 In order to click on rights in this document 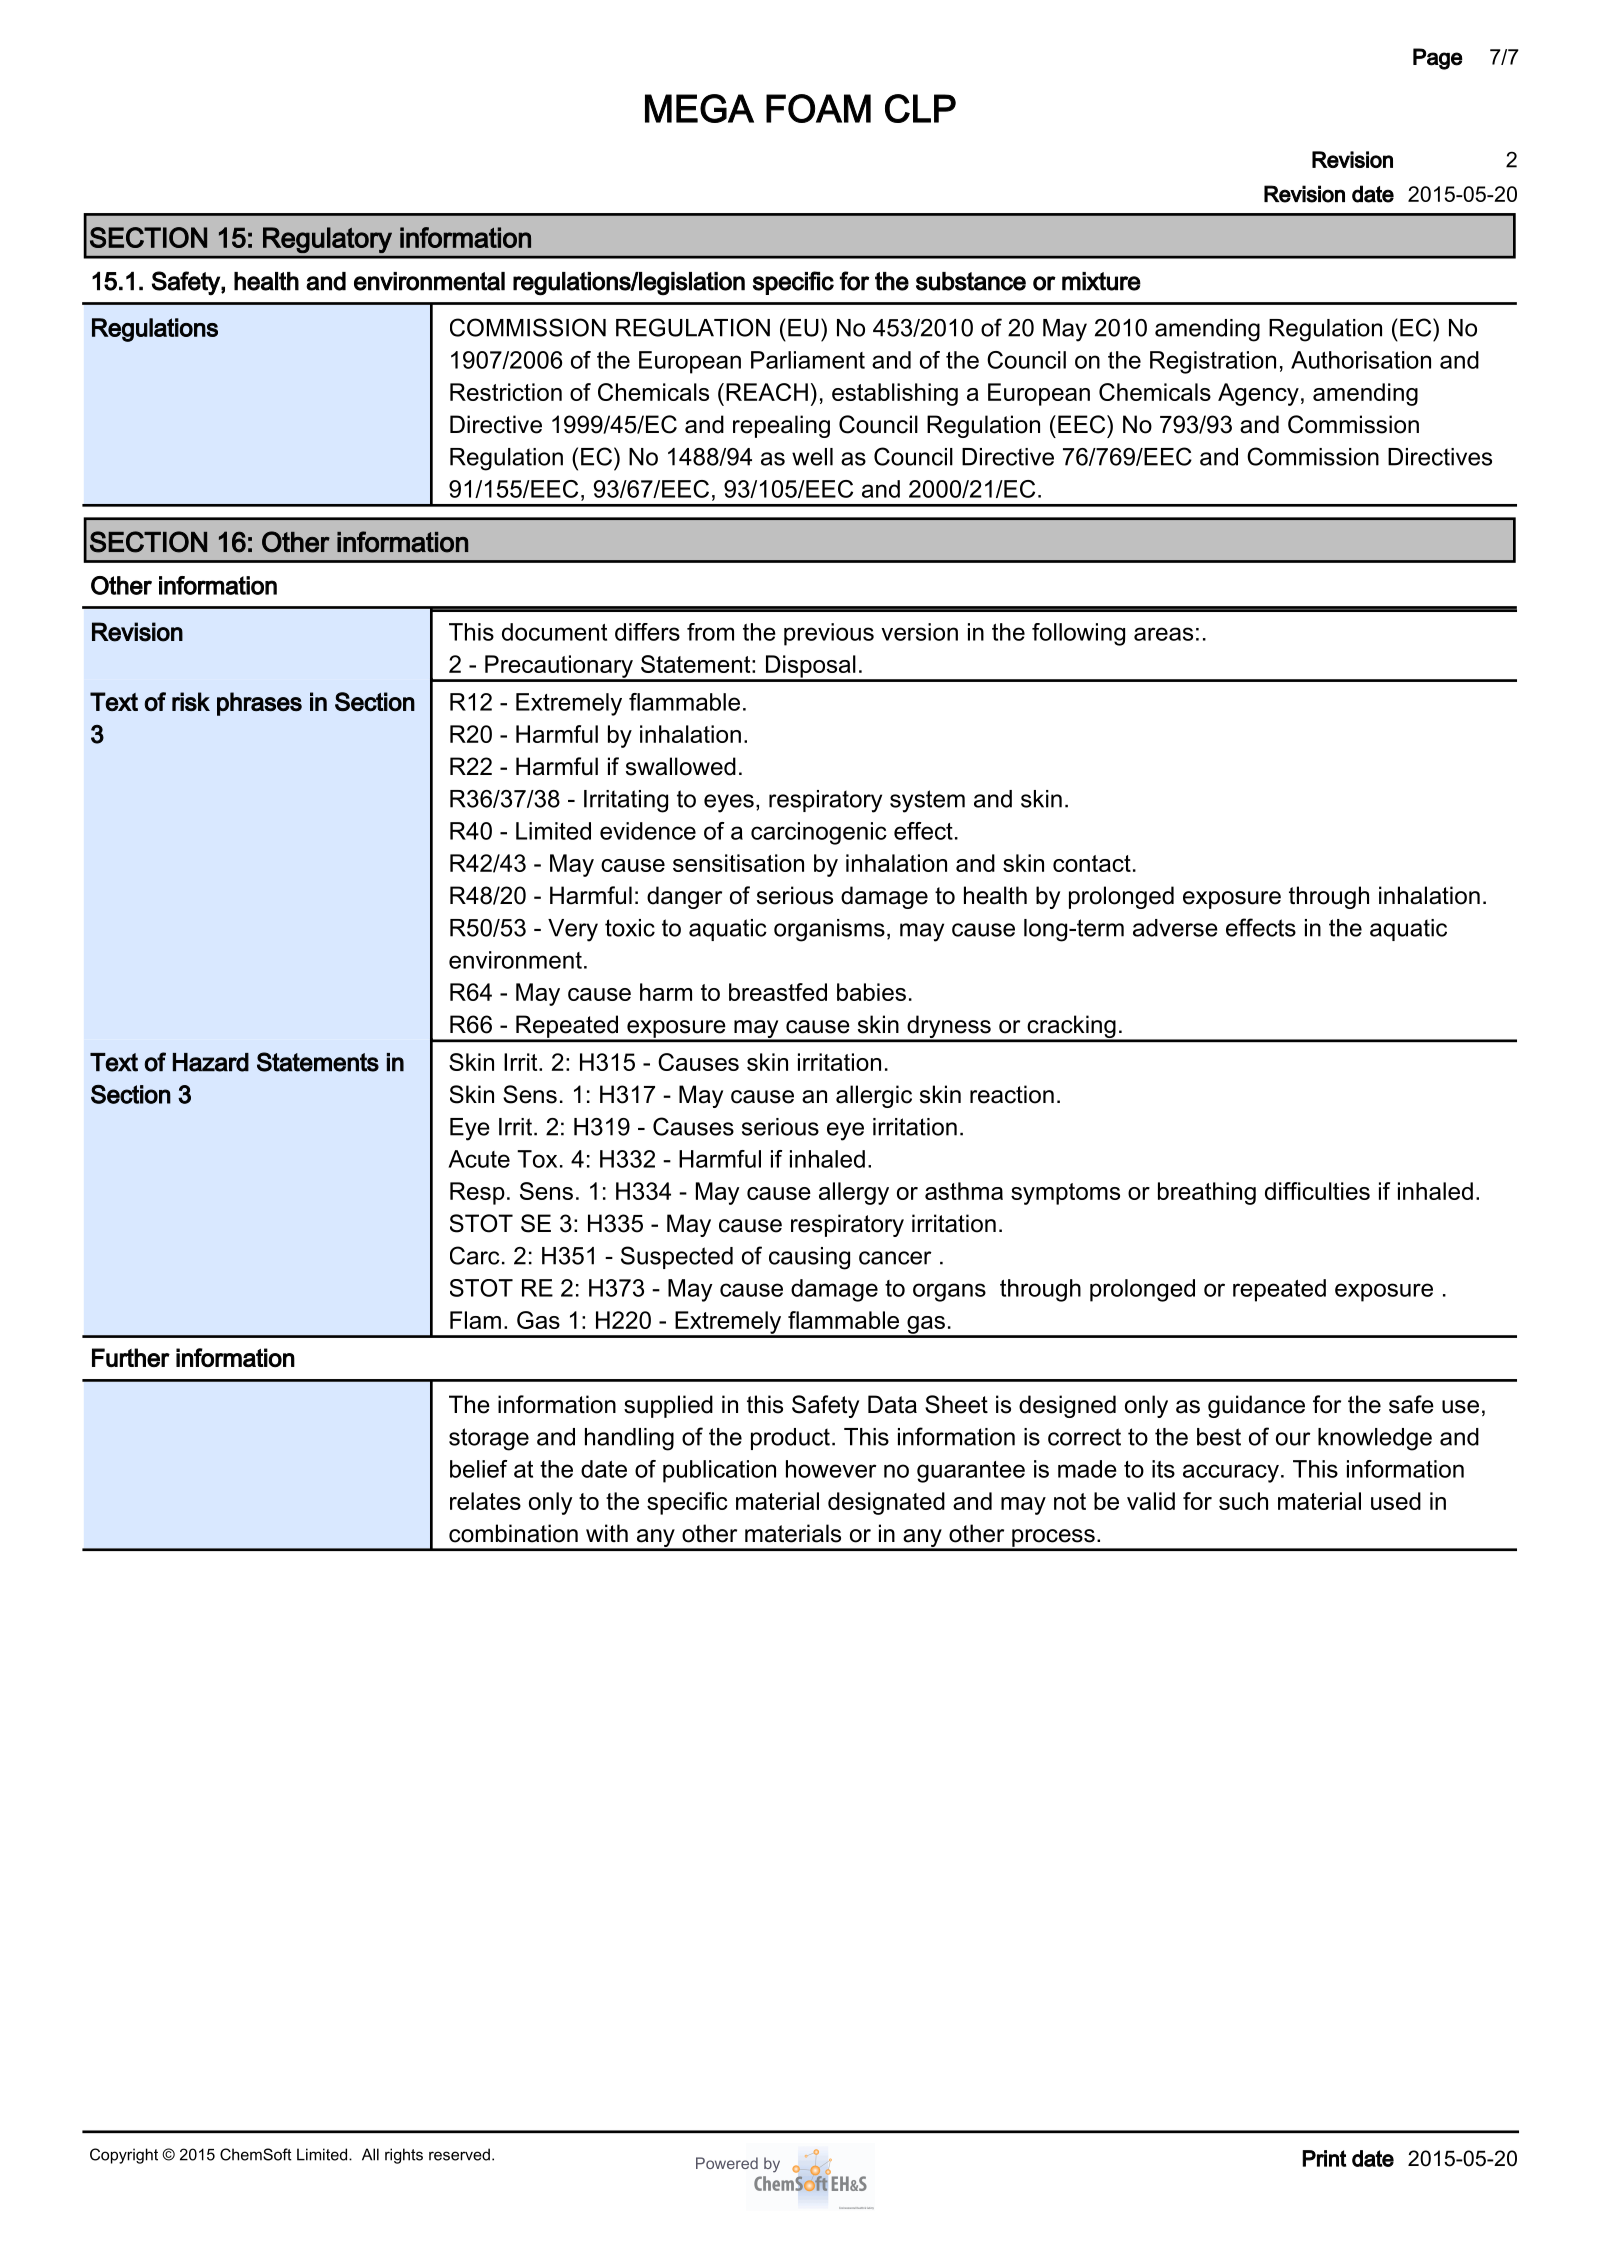, I will do `click(404, 2156)`.
